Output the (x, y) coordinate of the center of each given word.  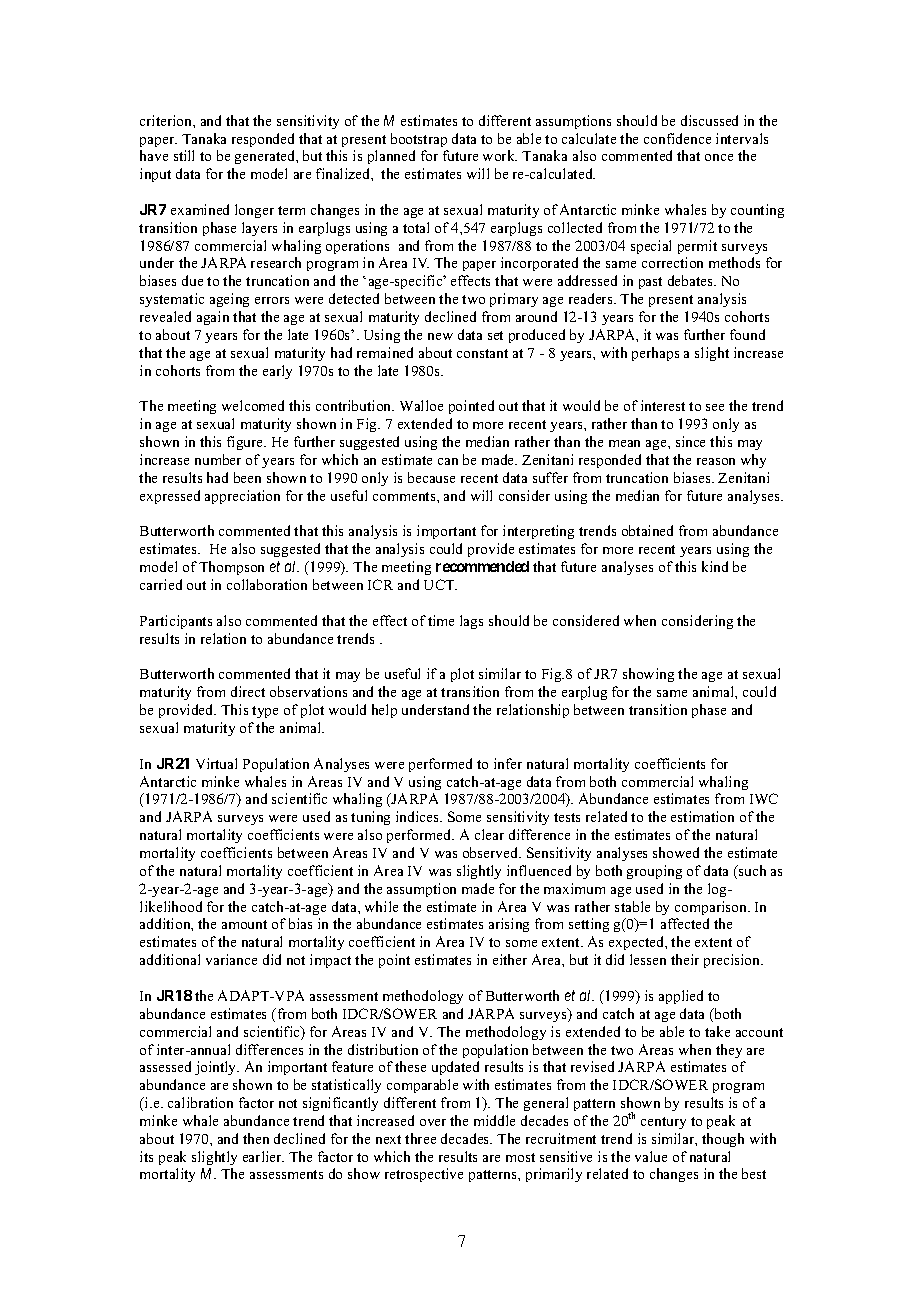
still (184, 155)
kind (715, 566)
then (256, 1138)
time (441, 620)
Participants (176, 622)
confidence (677, 138)
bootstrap (419, 140)
